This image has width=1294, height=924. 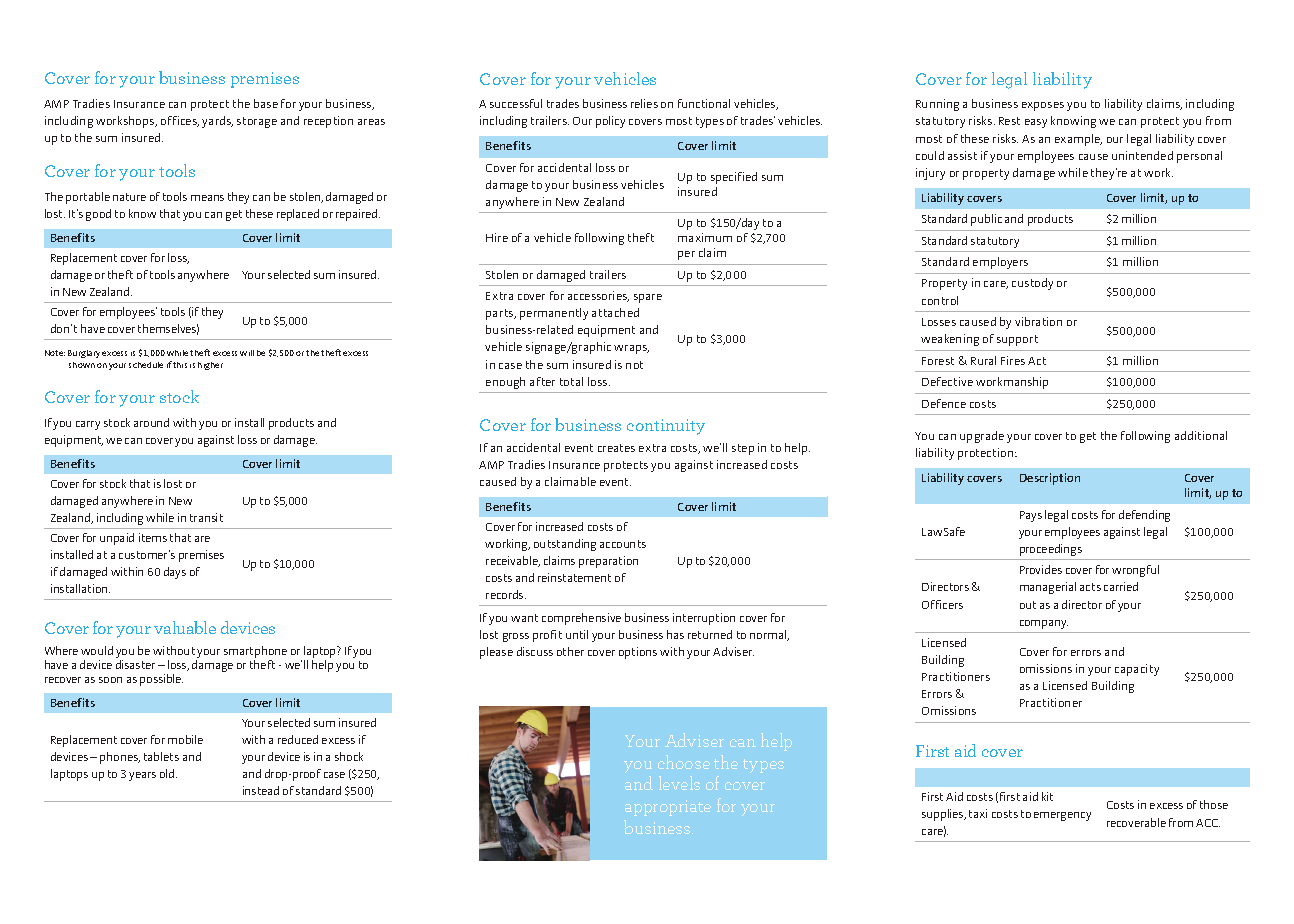 What do you see at coordinates (1041, 569) in the image?
I see `Provides` at bounding box center [1041, 569].
